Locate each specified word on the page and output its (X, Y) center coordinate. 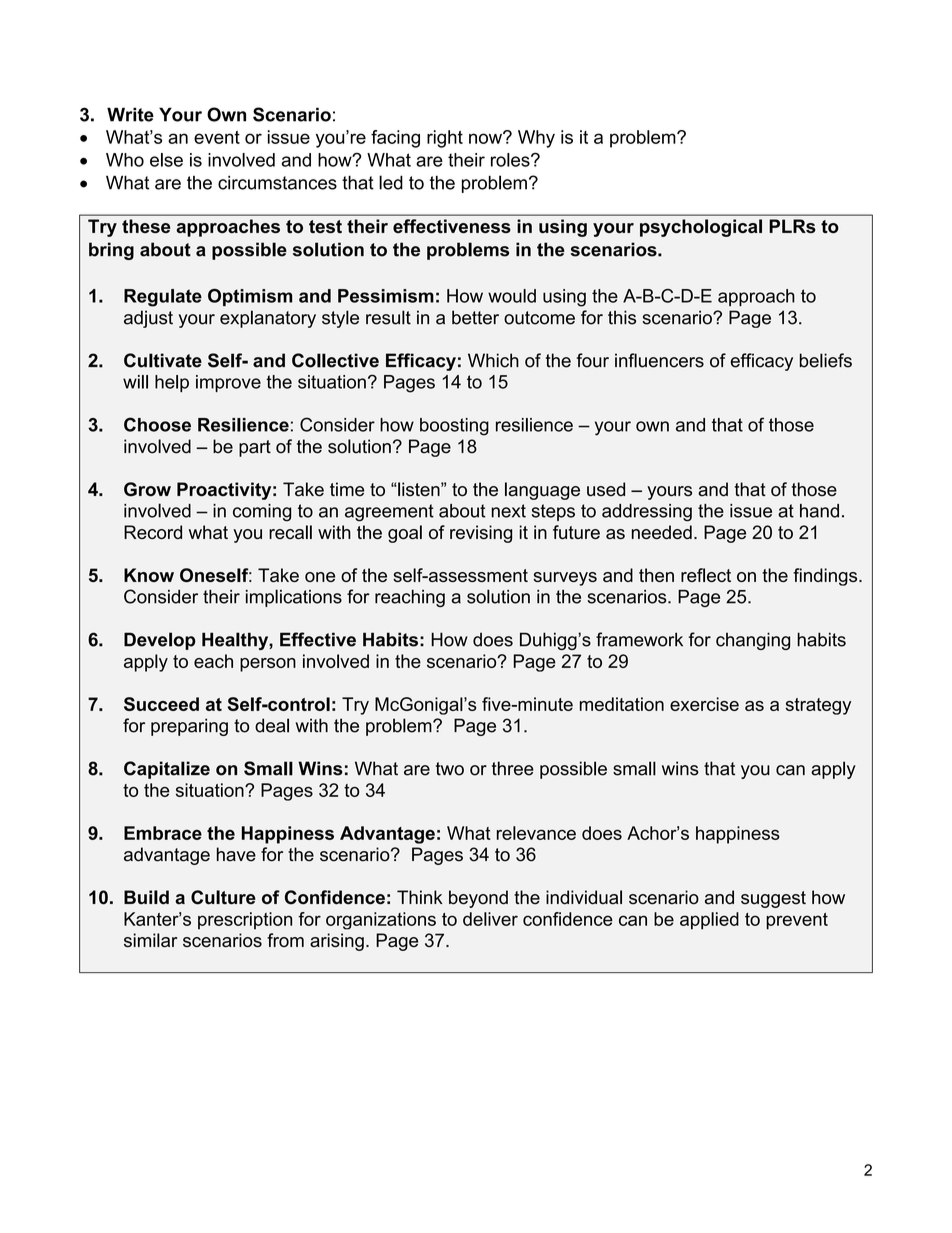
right (445, 139)
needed (662, 532)
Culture (223, 897)
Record (153, 532)
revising (481, 534)
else (166, 160)
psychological (701, 228)
